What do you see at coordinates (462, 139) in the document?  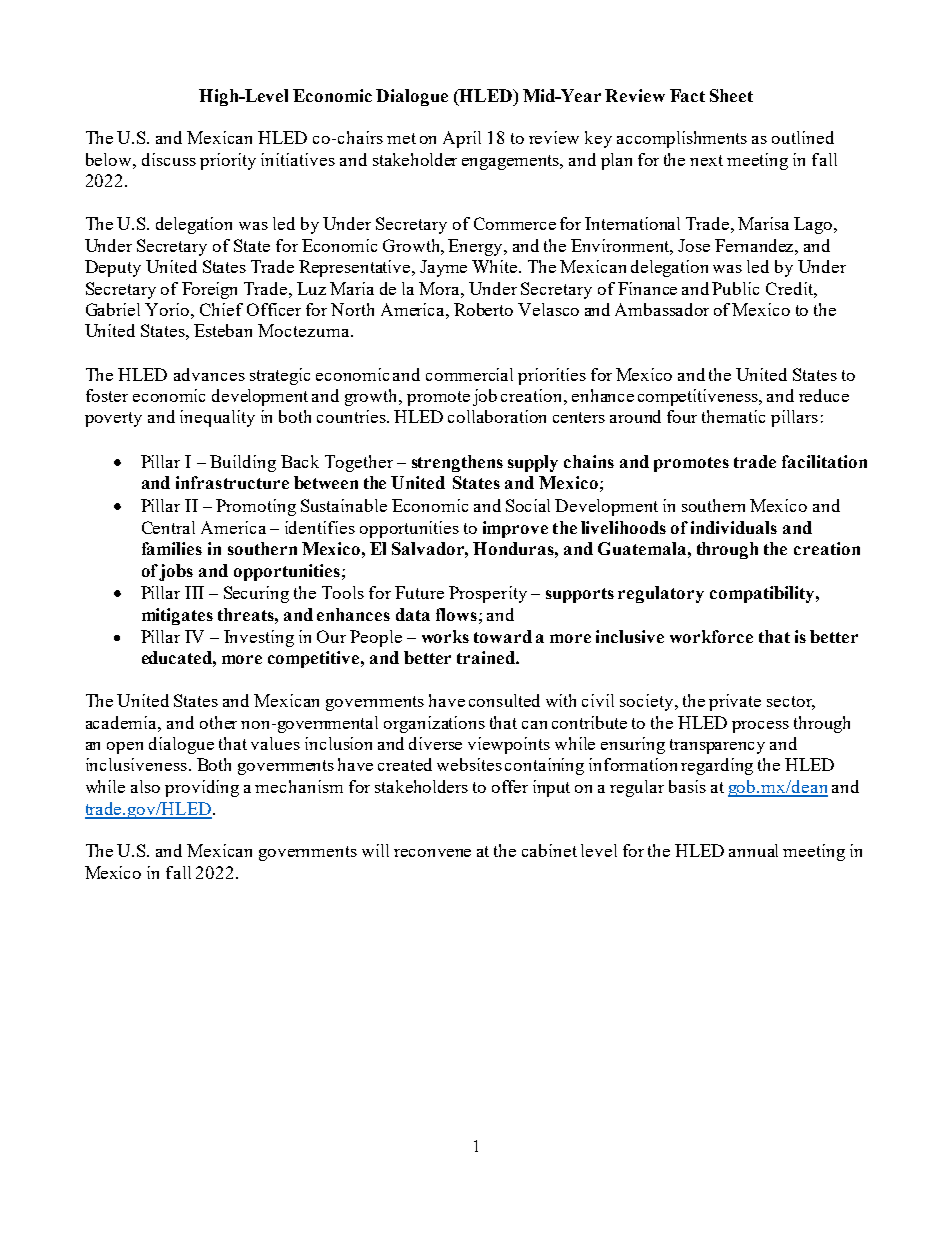 I see `April` at bounding box center [462, 139].
